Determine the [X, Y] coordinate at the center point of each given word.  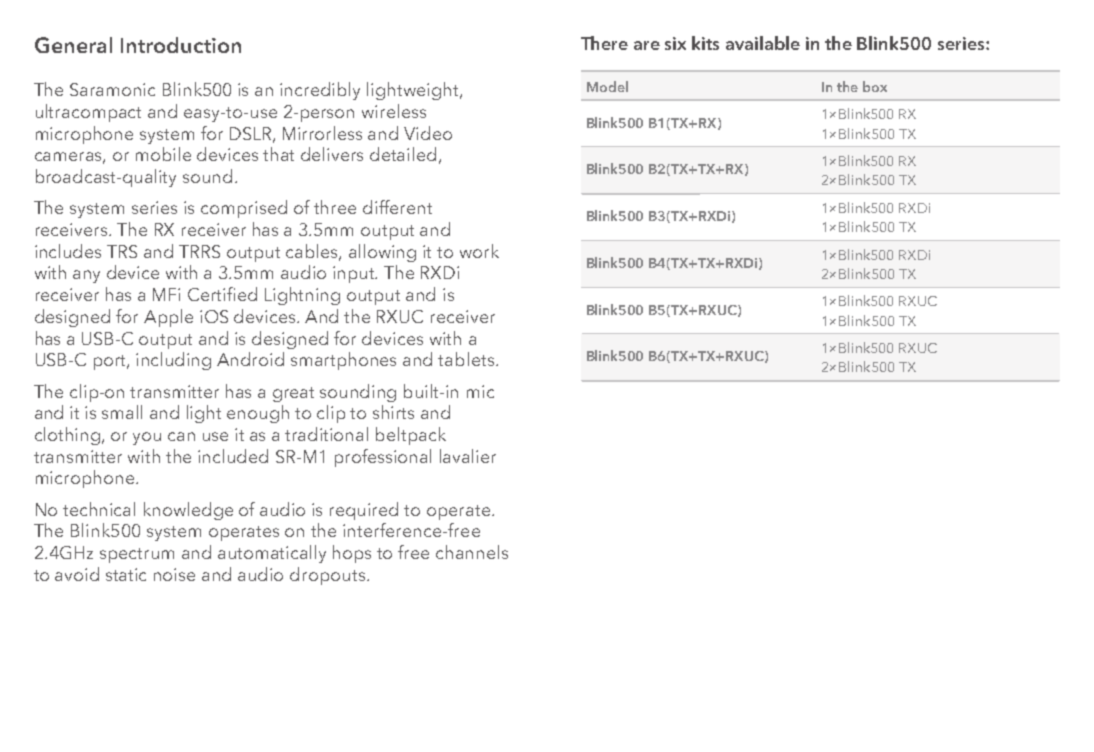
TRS [122, 251]
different [397, 207]
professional [383, 458]
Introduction [181, 45]
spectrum [137, 555]
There [604, 43]
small [122, 412]
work [479, 251]
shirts [393, 412]
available [763, 43]
